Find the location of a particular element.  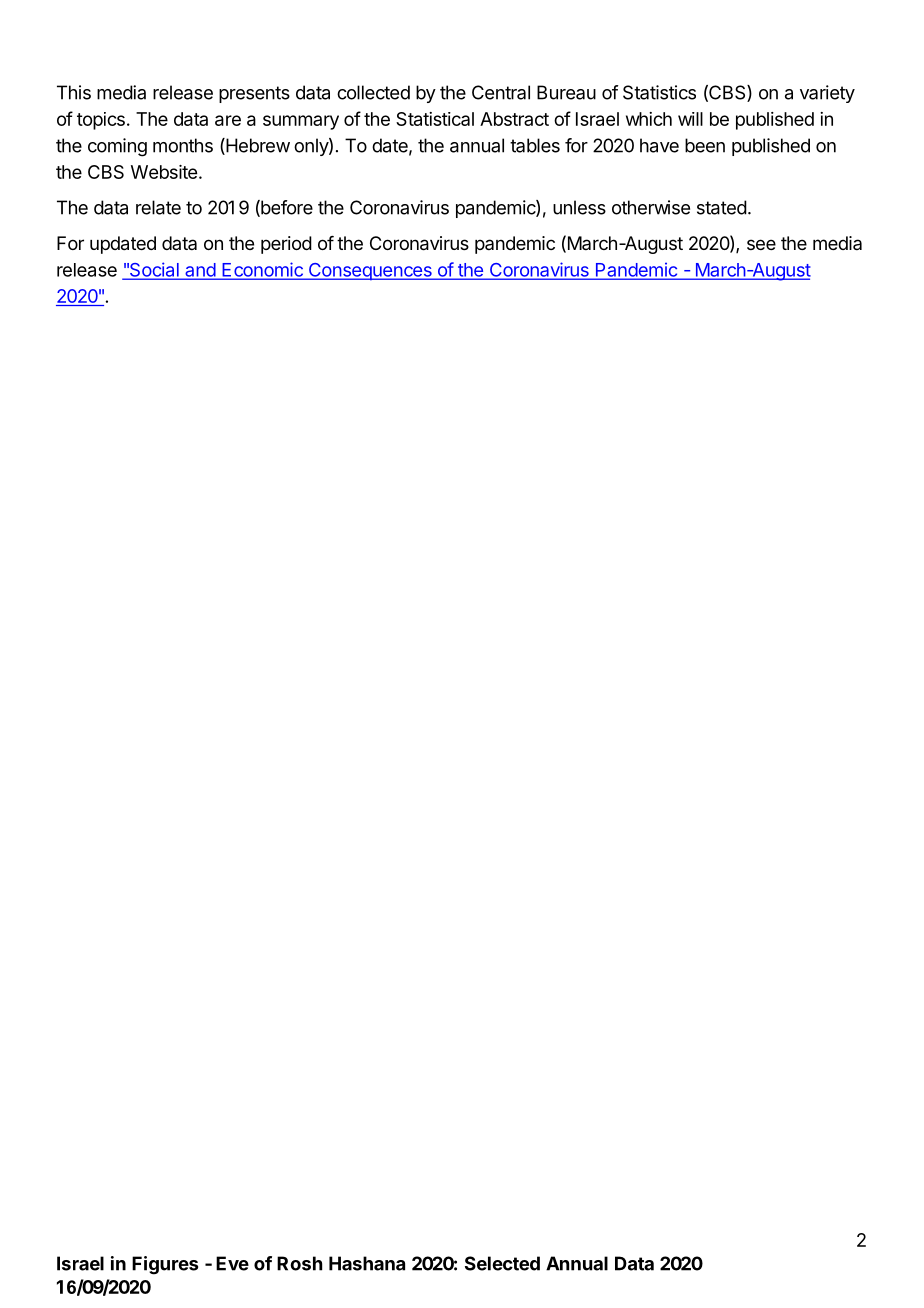

see is located at coordinates (761, 244).
